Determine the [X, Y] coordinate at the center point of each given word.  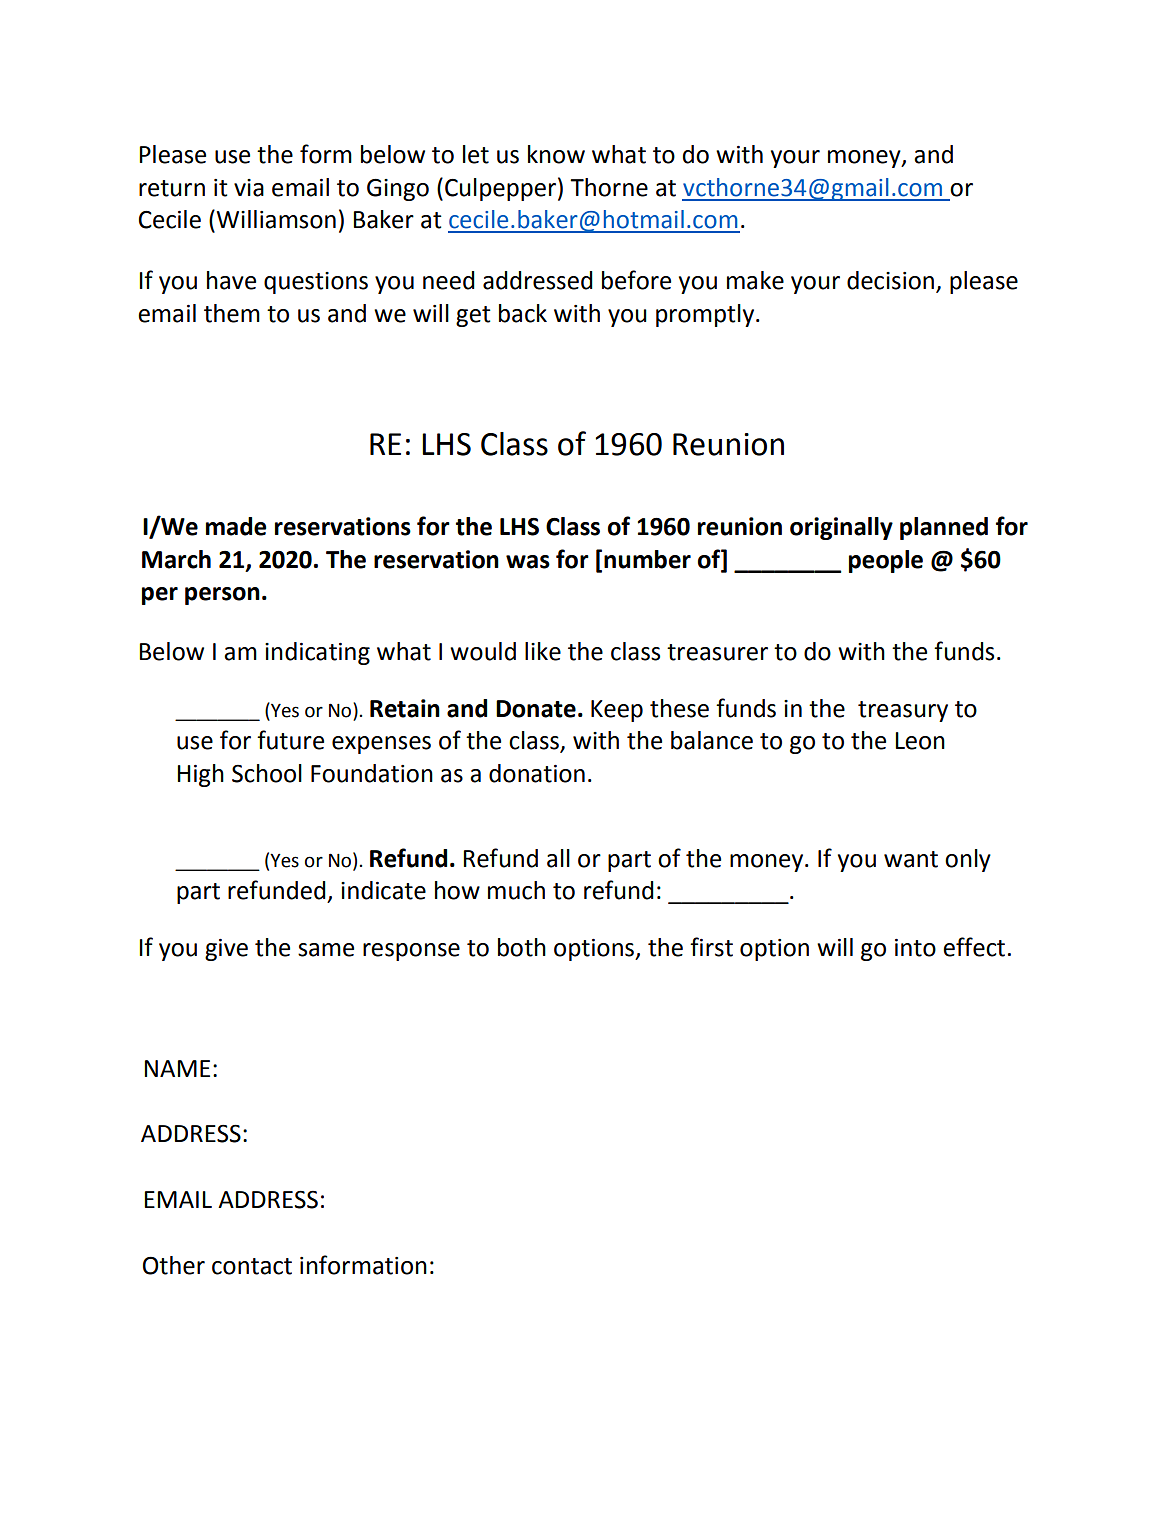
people [886, 561]
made [236, 526]
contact [252, 1266]
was [528, 562]
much [516, 890]
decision [892, 281]
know [556, 154]
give [226, 950]
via [249, 188]
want [911, 859]
